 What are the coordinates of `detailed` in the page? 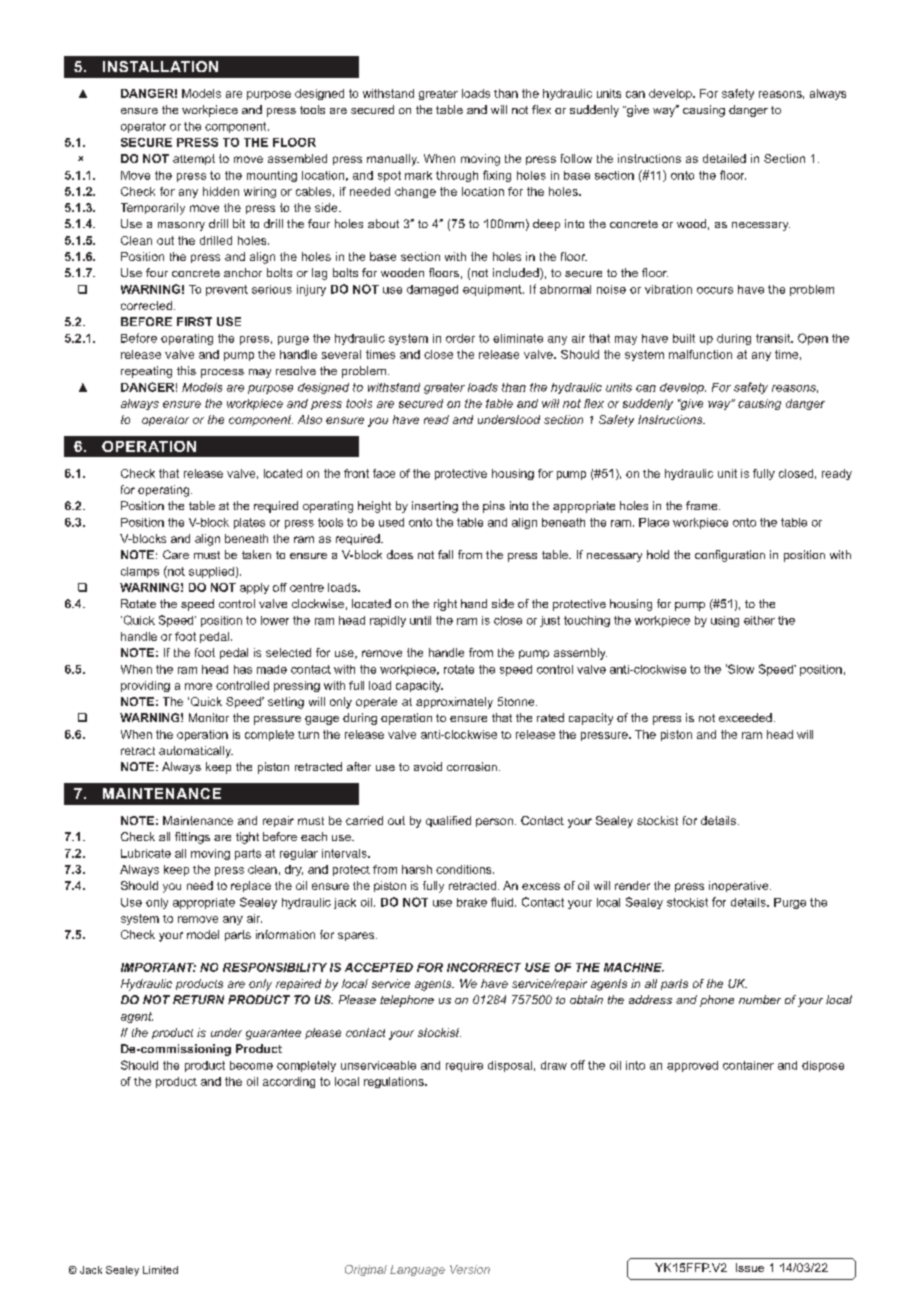 It's located at (724, 158).
